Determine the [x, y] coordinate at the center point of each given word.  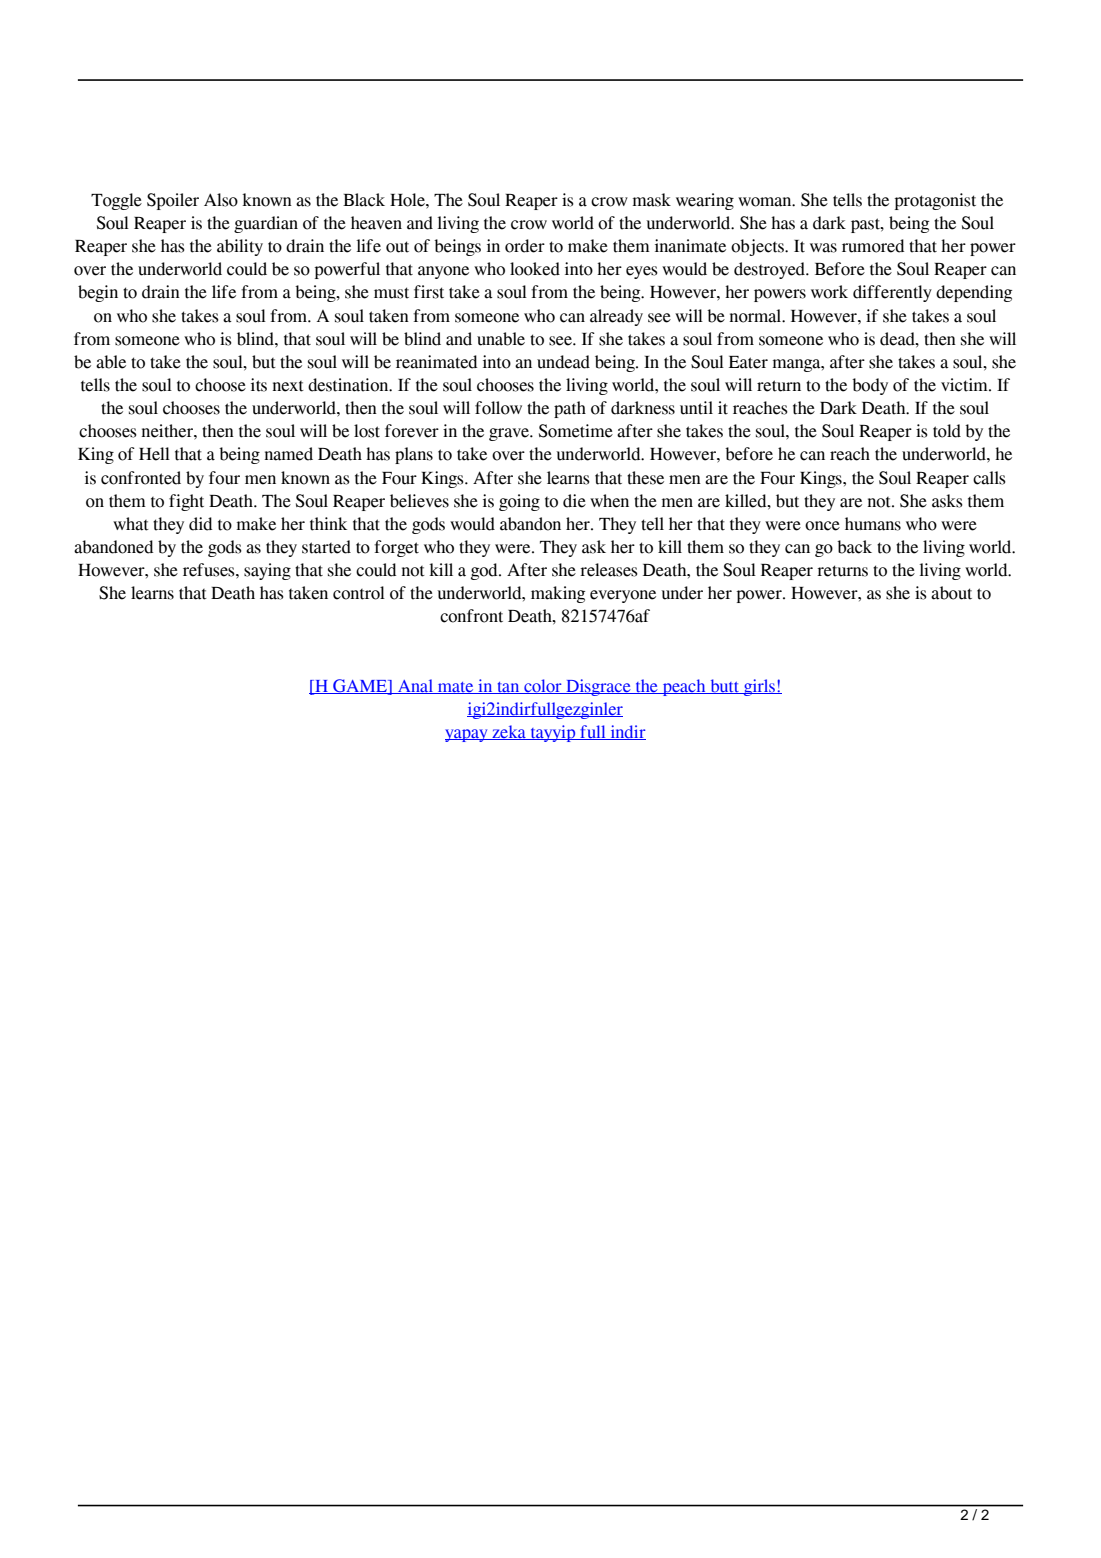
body [870, 386]
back [854, 547]
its [259, 385]
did [200, 524]
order [525, 246]
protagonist [935, 201]
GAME [360, 686]
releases [609, 570]
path [570, 409]
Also [221, 200]
